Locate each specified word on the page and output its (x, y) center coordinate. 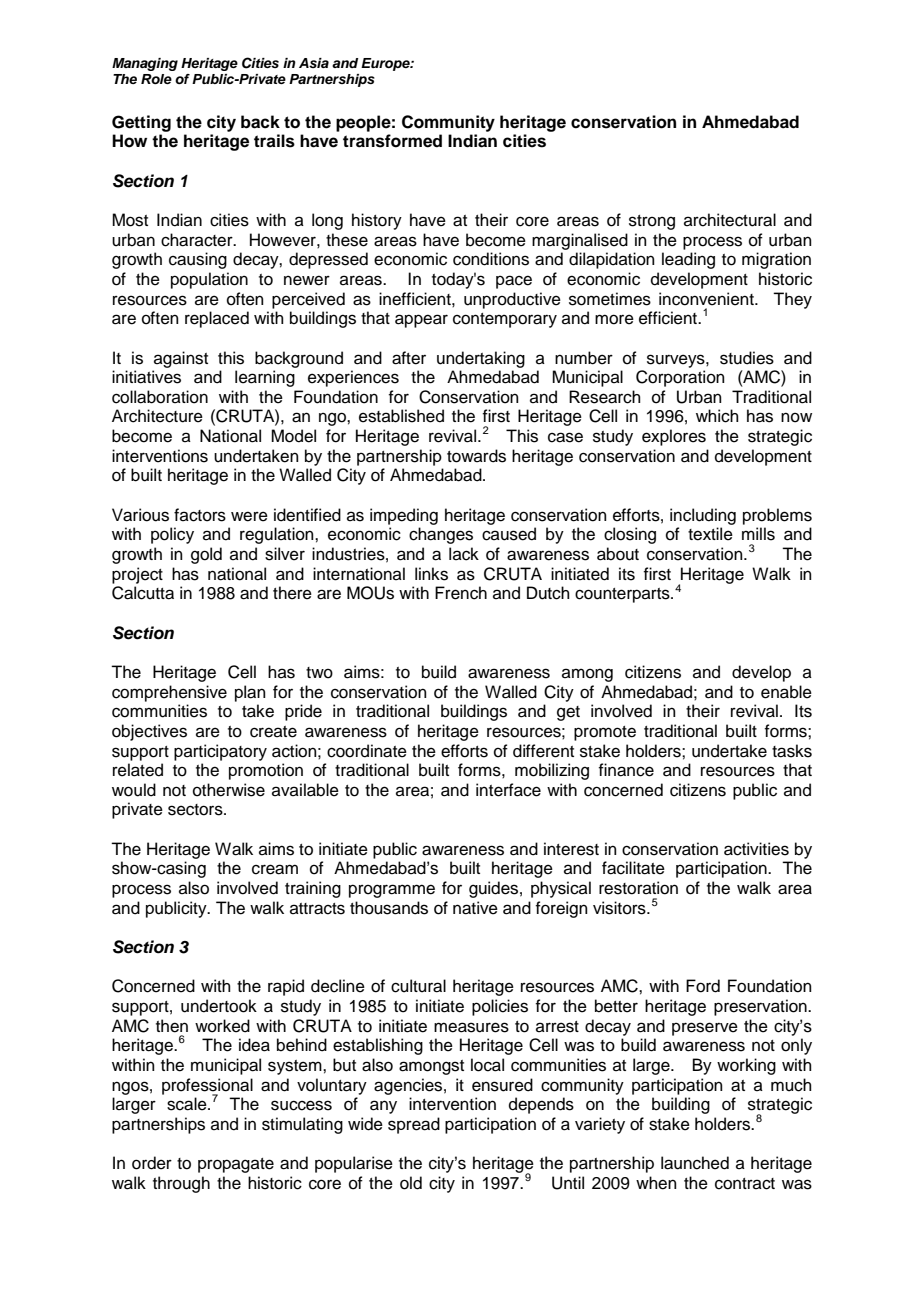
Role (156, 79)
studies (747, 358)
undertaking (481, 359)
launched (695, 1163)
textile (710, 534)
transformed (392, 141)
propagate (236, 1165)
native (475, 908)
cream (275, 869)
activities (756, 849)
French (461, 593)
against (181, 359)
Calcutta (143, 593)
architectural (730, 220)
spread (414, 1125)
